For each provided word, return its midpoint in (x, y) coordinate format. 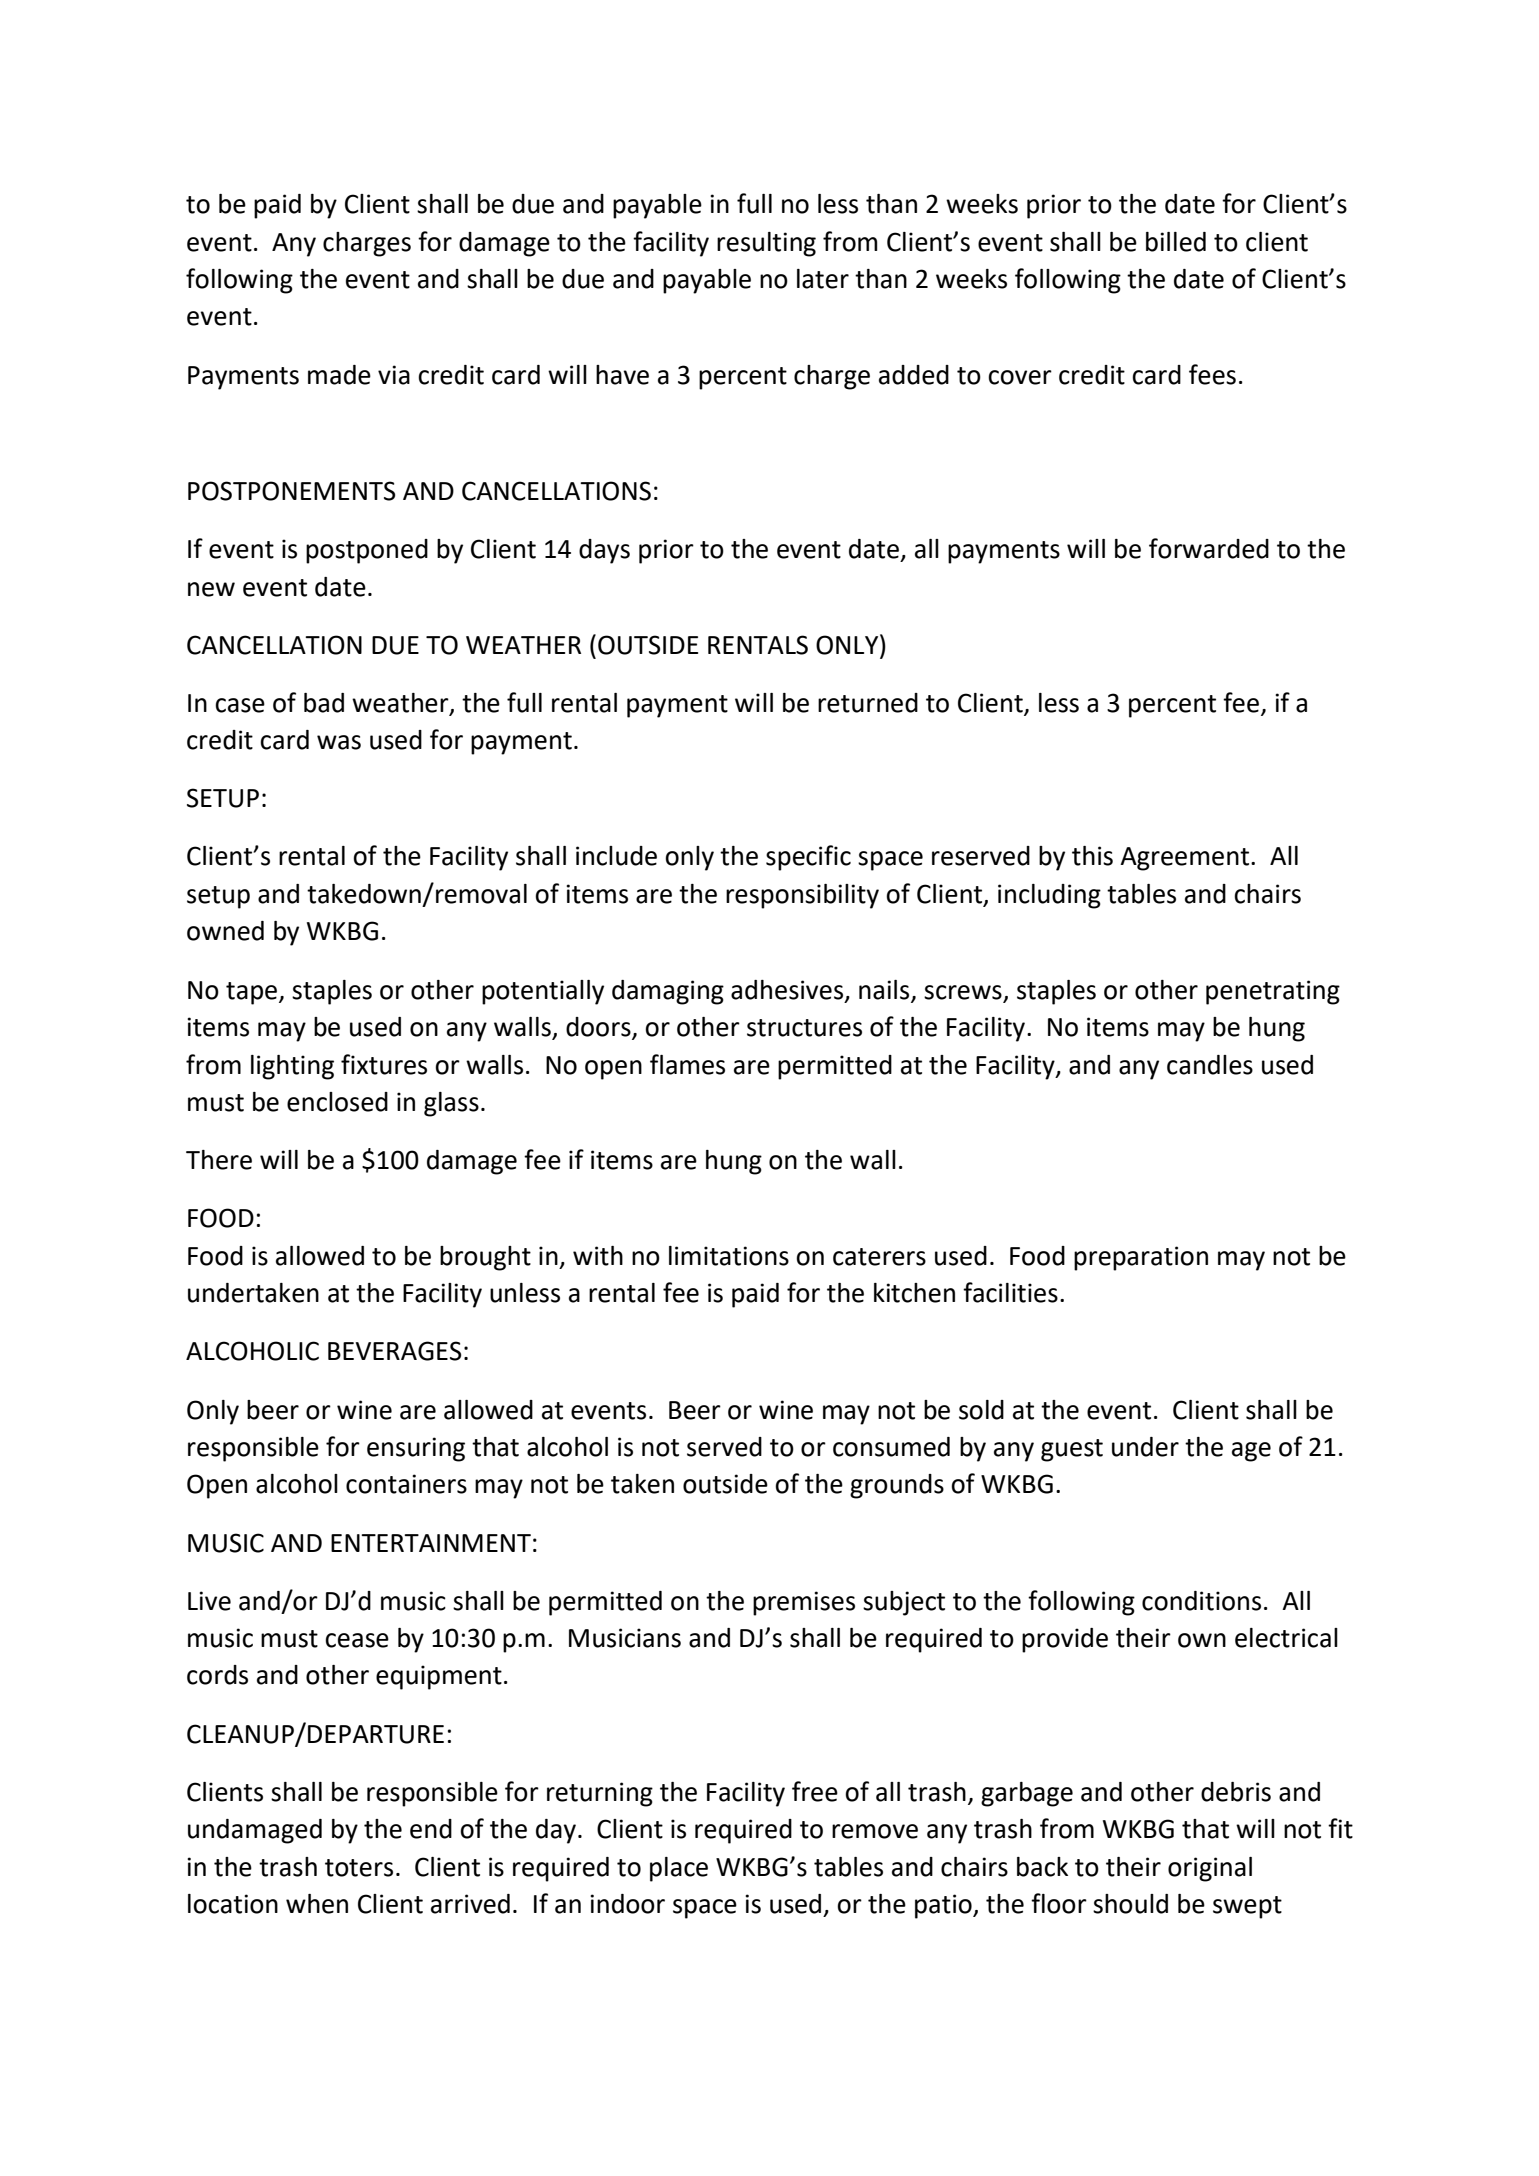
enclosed (337, 1102)
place (679, 1869)
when (317, 1904)
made (339, 375)
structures (804, 1028)
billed (1176, 242)
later (823, 279)
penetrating (1273, 992)
